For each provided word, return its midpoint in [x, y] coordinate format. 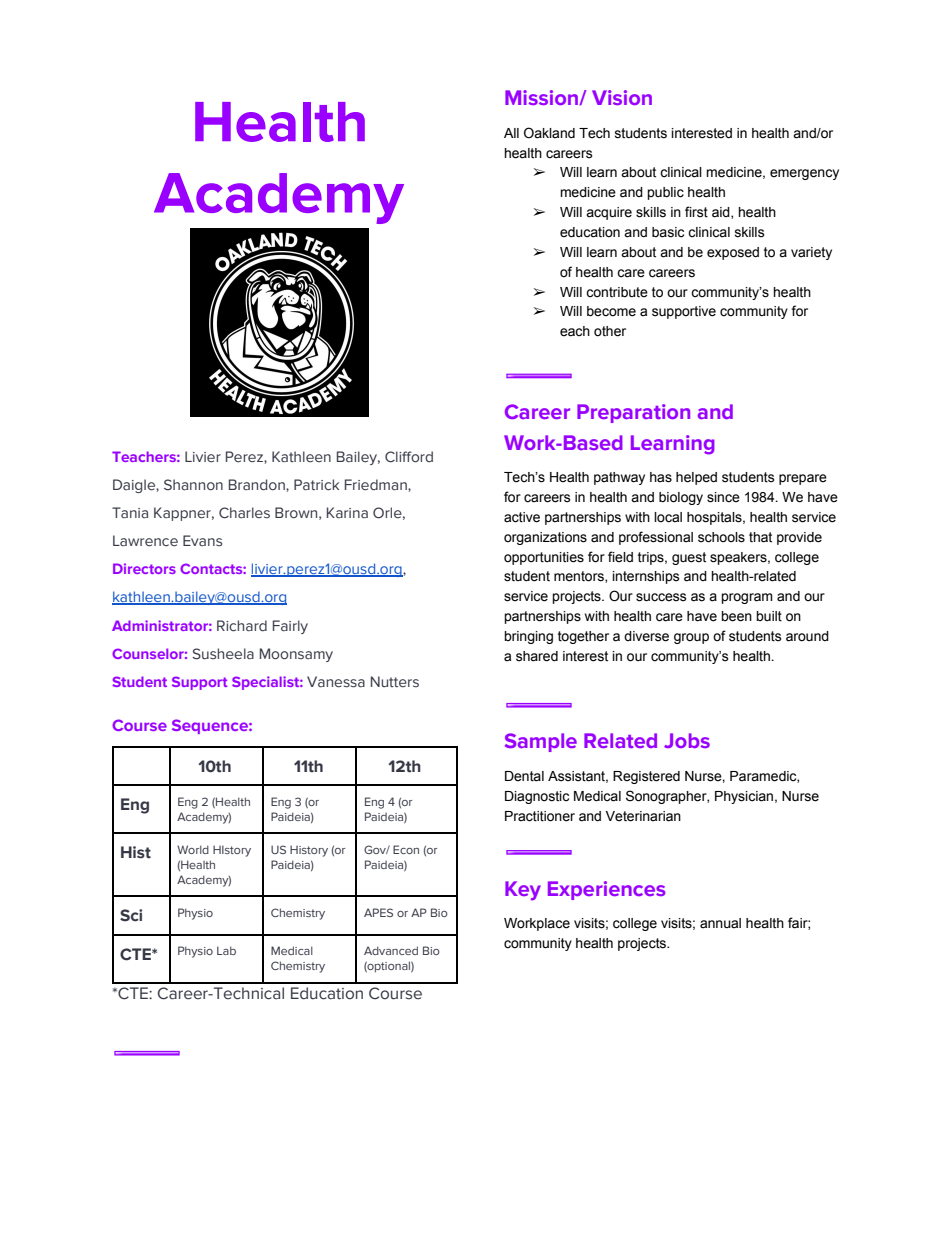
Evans [202, 541]
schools [721, 537]
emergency [804, 174]
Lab [226, 950]
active [522, 517]
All [511, 133]
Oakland [549, 133]
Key [523, 891]
